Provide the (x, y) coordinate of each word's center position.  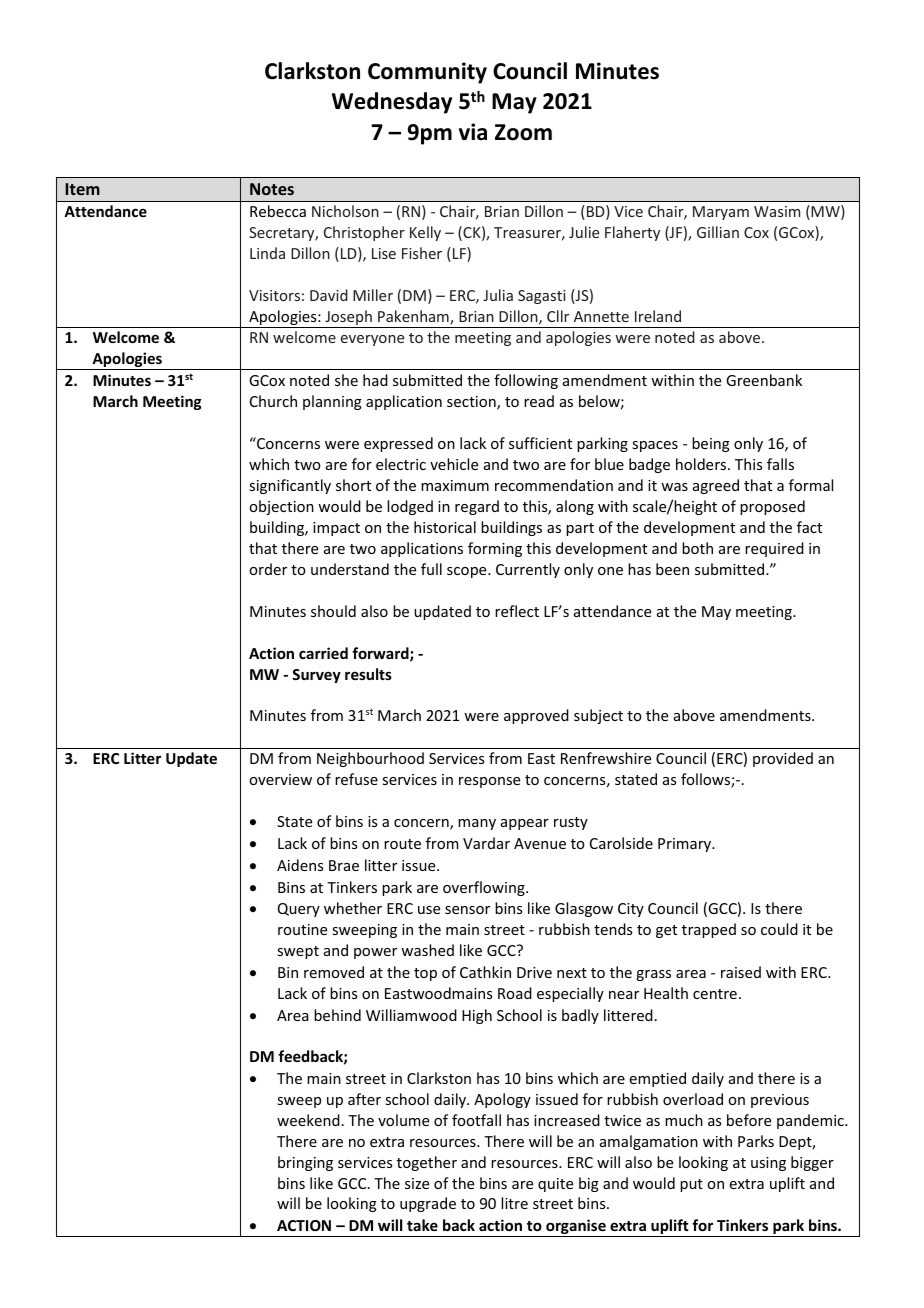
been (672, 569)
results (368, 674)
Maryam (721, 213)
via (473, 132)
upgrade (428, 1204)
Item (83, 189)
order (268, 569)
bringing (305, 1163)
